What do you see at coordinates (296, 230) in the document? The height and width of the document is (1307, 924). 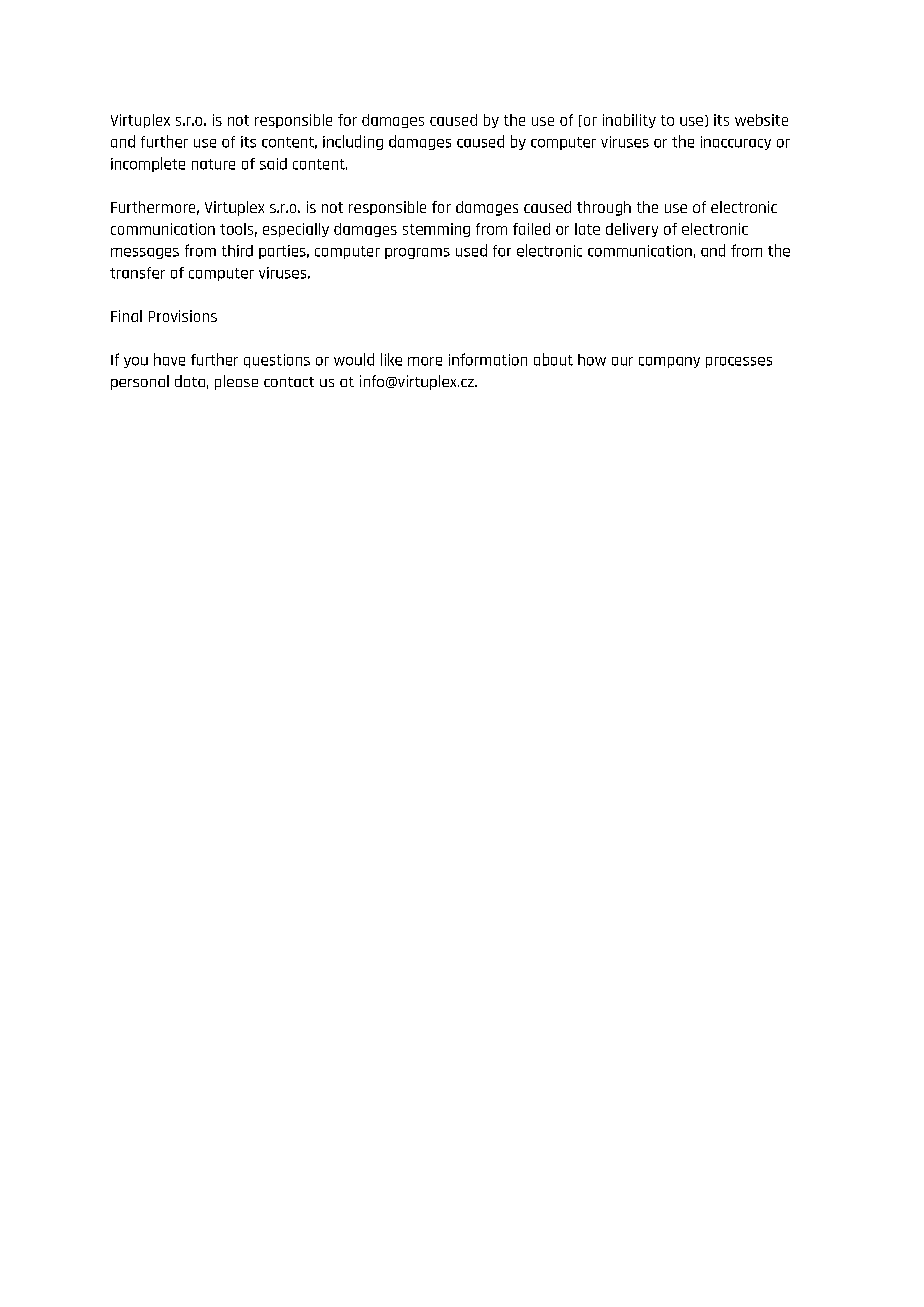 I see `especially` at bounding box center [296, 230].
